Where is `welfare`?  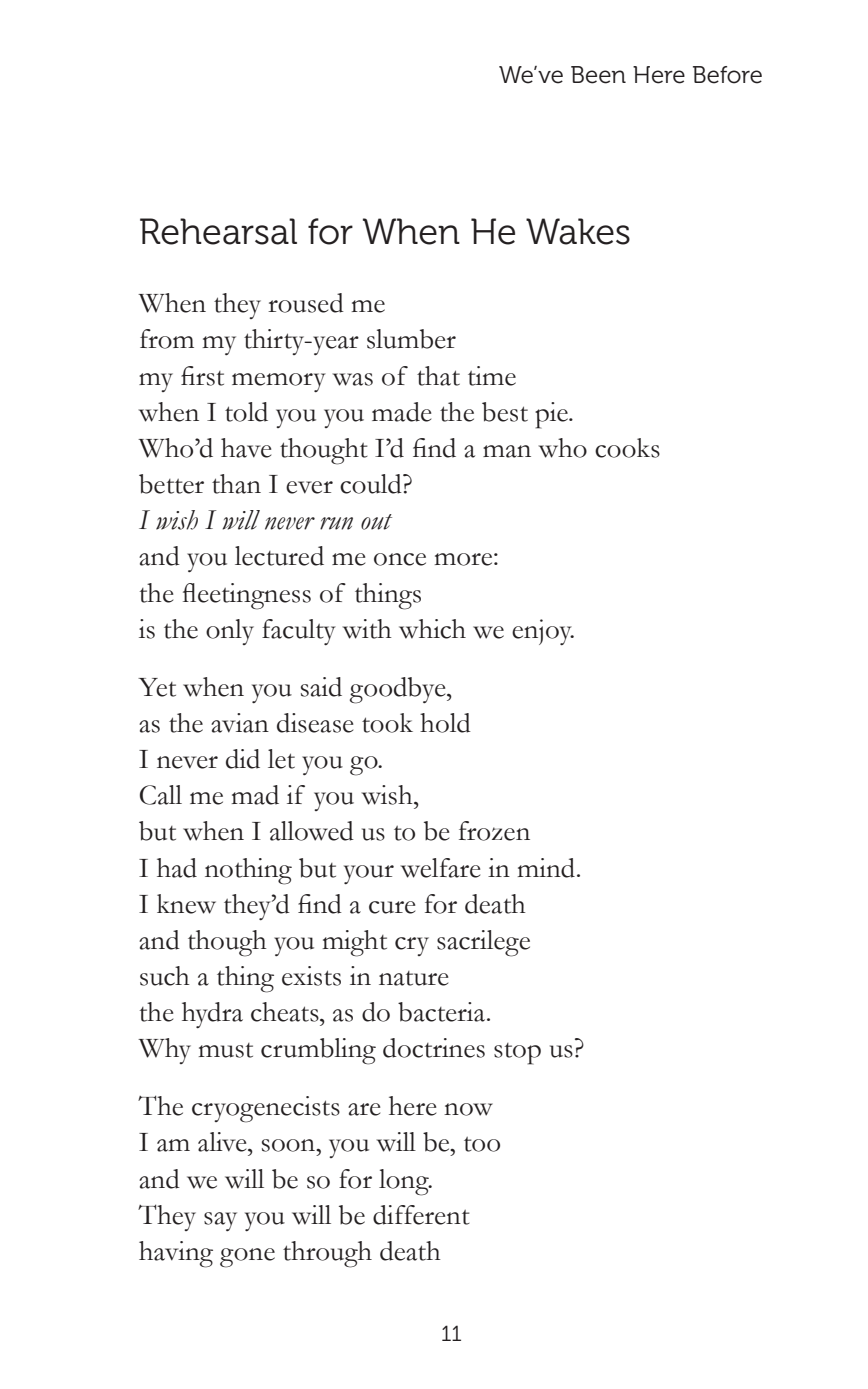 welfare is located at coordinates (440, 868).
